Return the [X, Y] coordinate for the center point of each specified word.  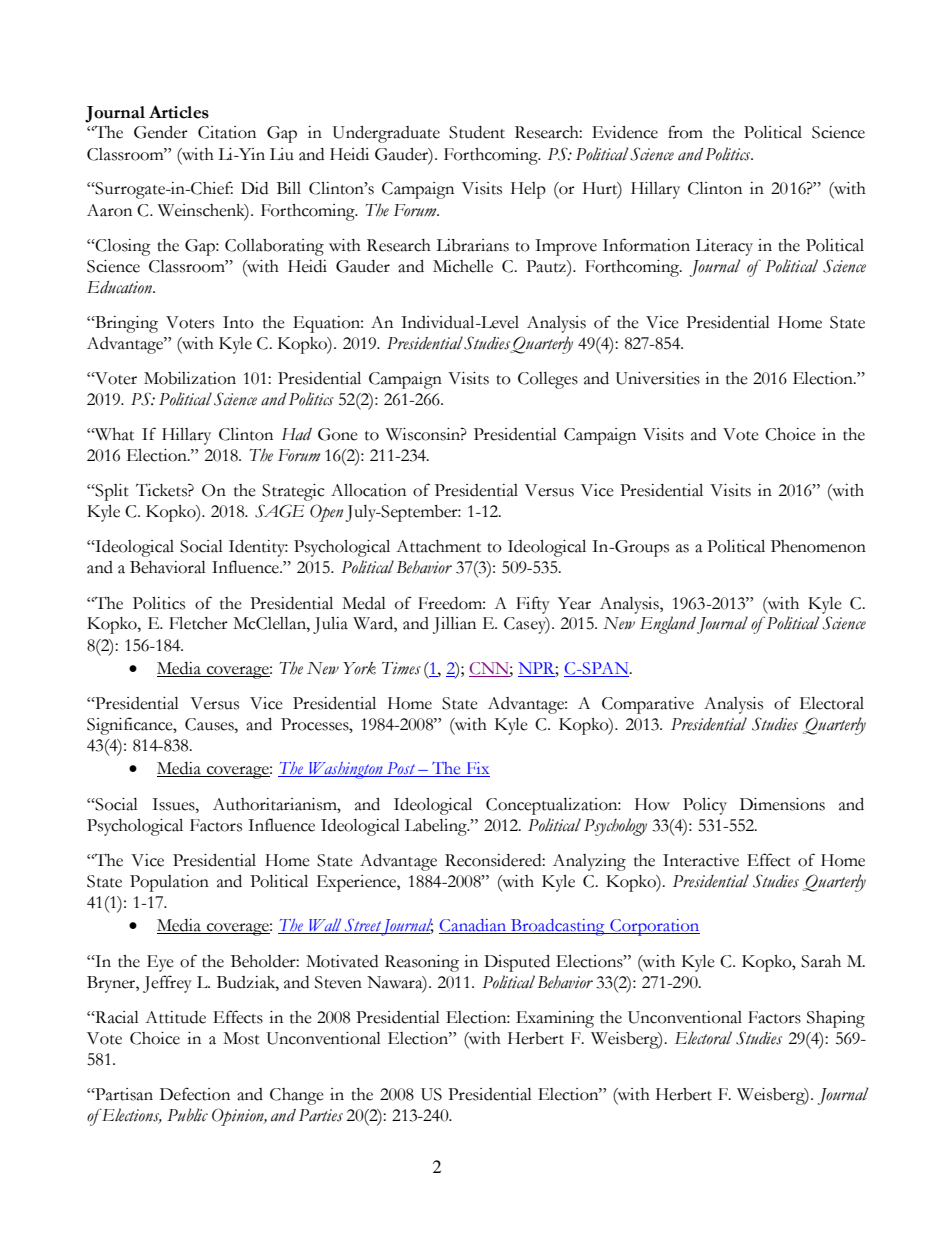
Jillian [454, 625]
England [668, 625]
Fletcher [198, 623]
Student [477, 132]
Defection [195, 1094]
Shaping [836, 1019]
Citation [227, 132]
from [685, 132]
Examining [555, 1019]
